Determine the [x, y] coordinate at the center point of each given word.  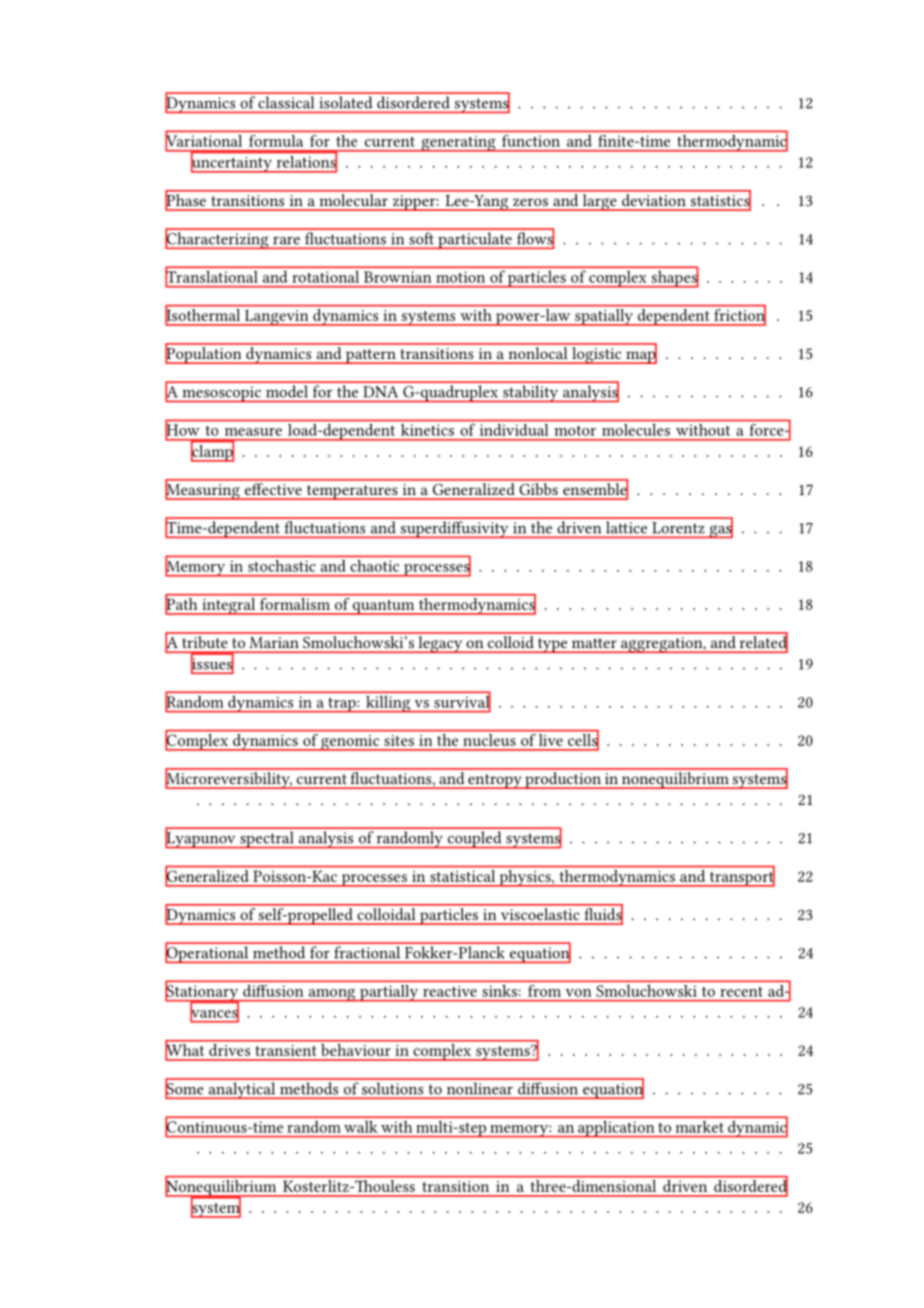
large [599, 201]
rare [286, 241]
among [332, 995]
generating [458, 144]
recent [741, 992]
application [616, 1129]
